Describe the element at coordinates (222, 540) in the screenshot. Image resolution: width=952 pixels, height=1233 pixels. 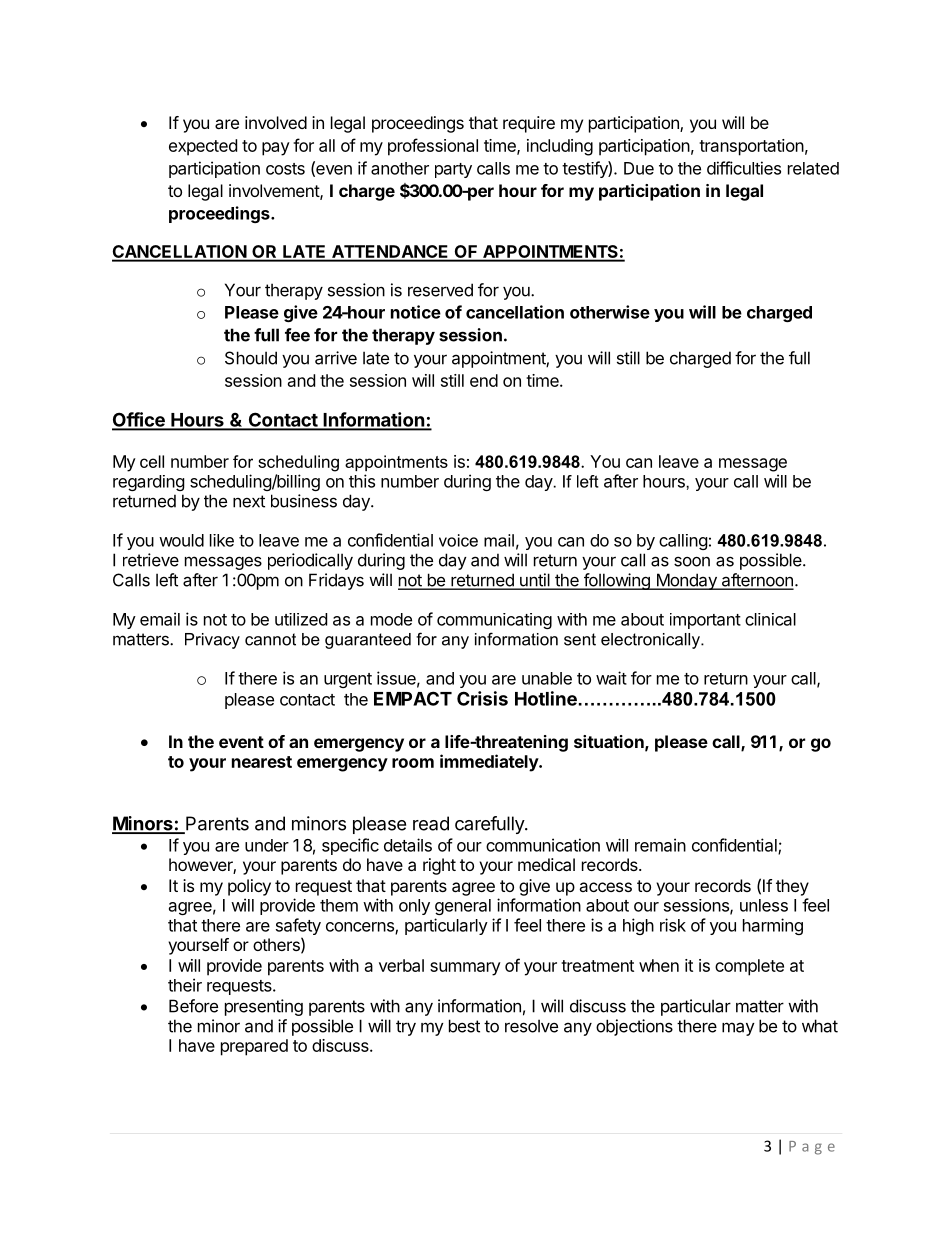
I see `like` at that location.
